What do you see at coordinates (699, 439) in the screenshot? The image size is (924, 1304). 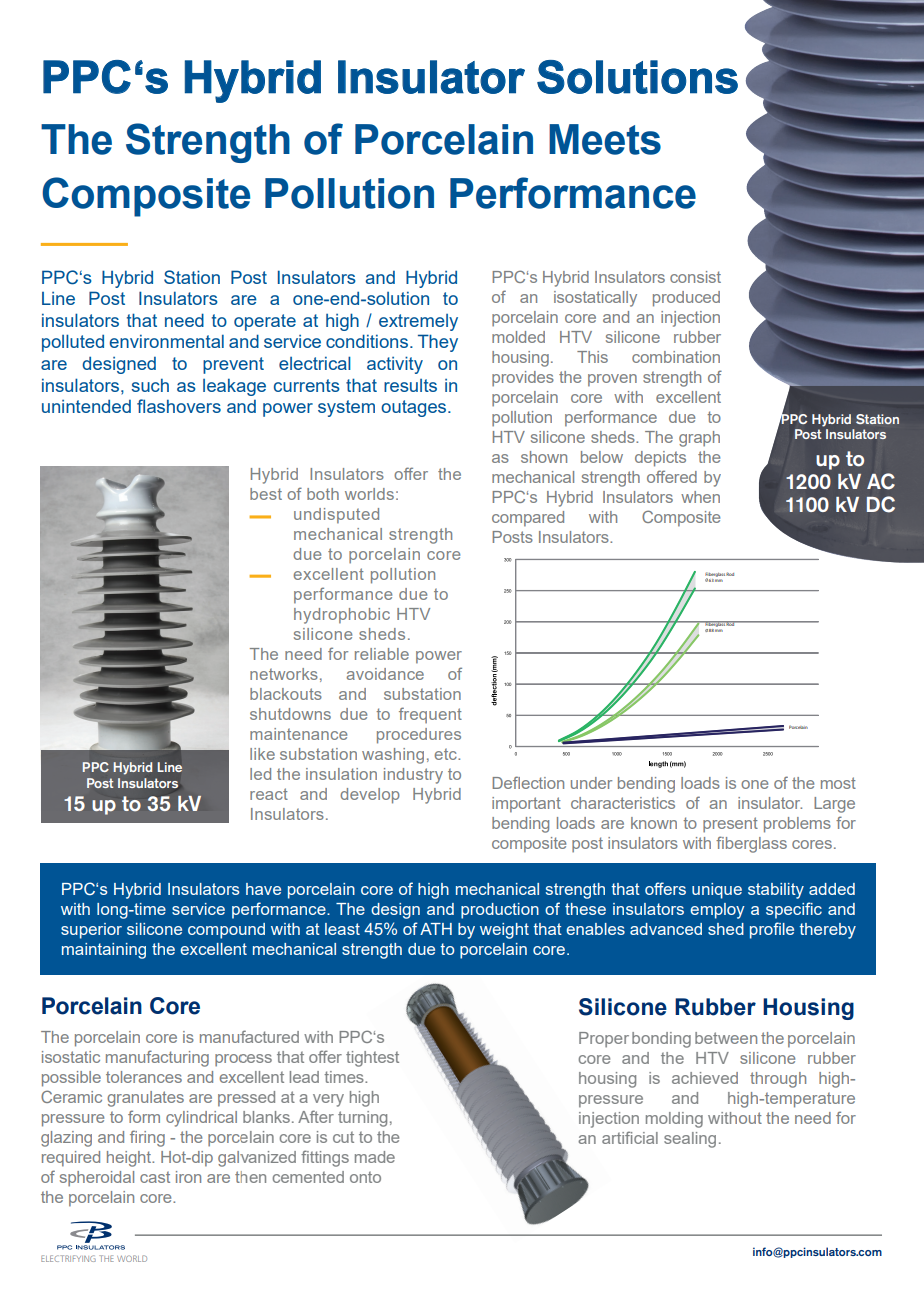 I see `graph` at bounding box center [699, 439].
